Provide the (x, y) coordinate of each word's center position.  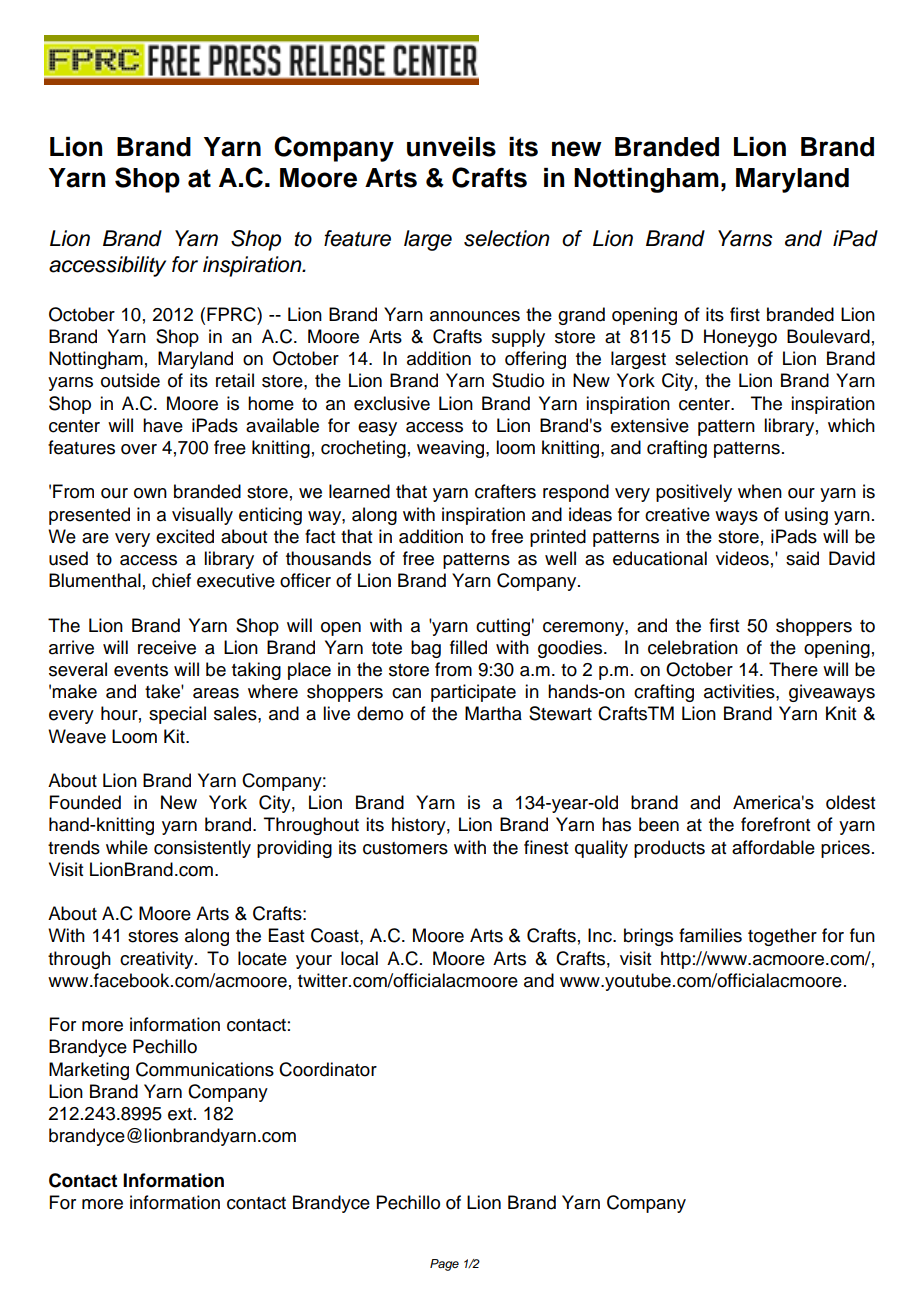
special (177, 715)
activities (740, 691)
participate (473, 693)
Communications (205, 1069)
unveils (451, 147)
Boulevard (828, 336)
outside (130, 380)
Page (444, 1265)
